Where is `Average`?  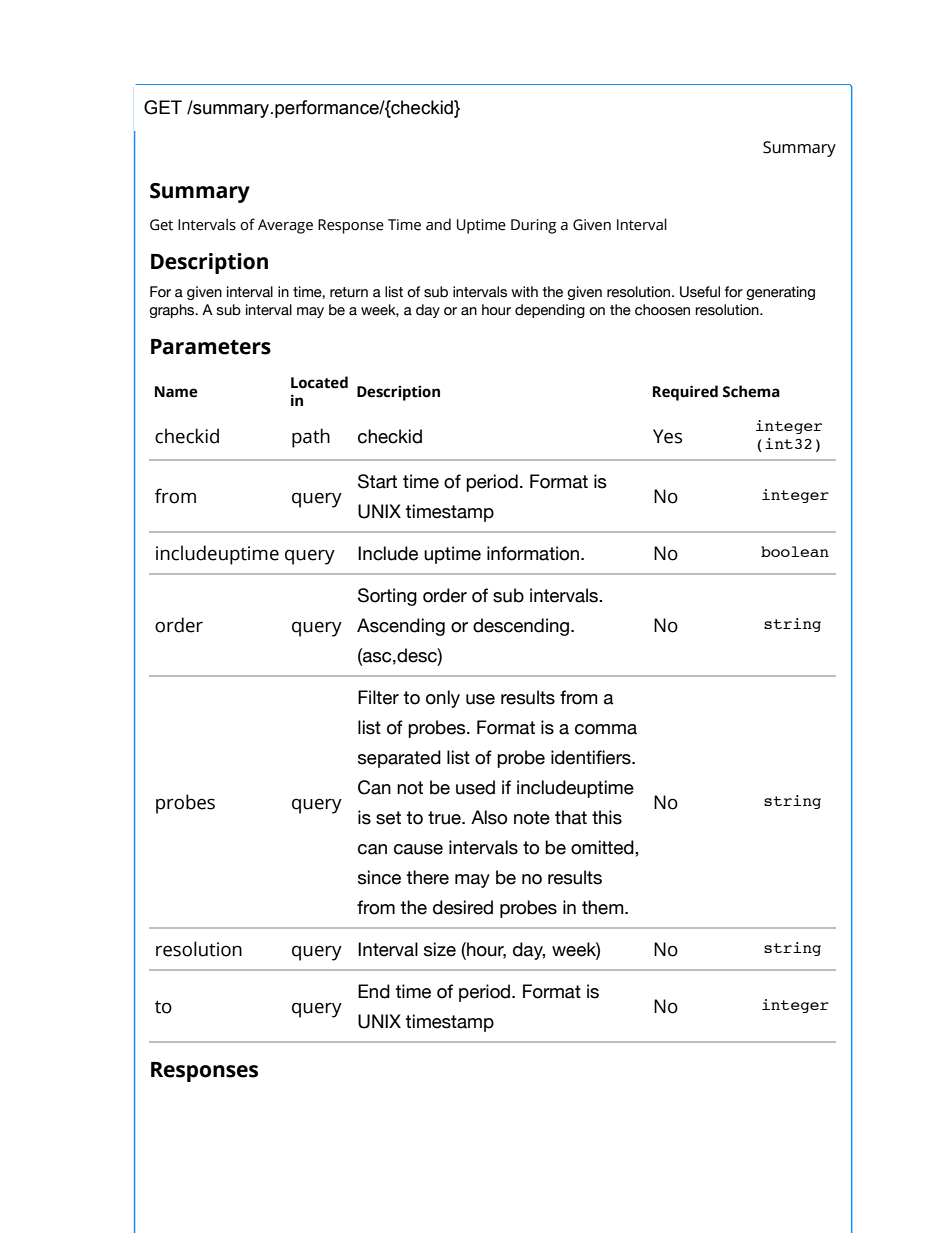 Average is located at coordinates (285, 226).
